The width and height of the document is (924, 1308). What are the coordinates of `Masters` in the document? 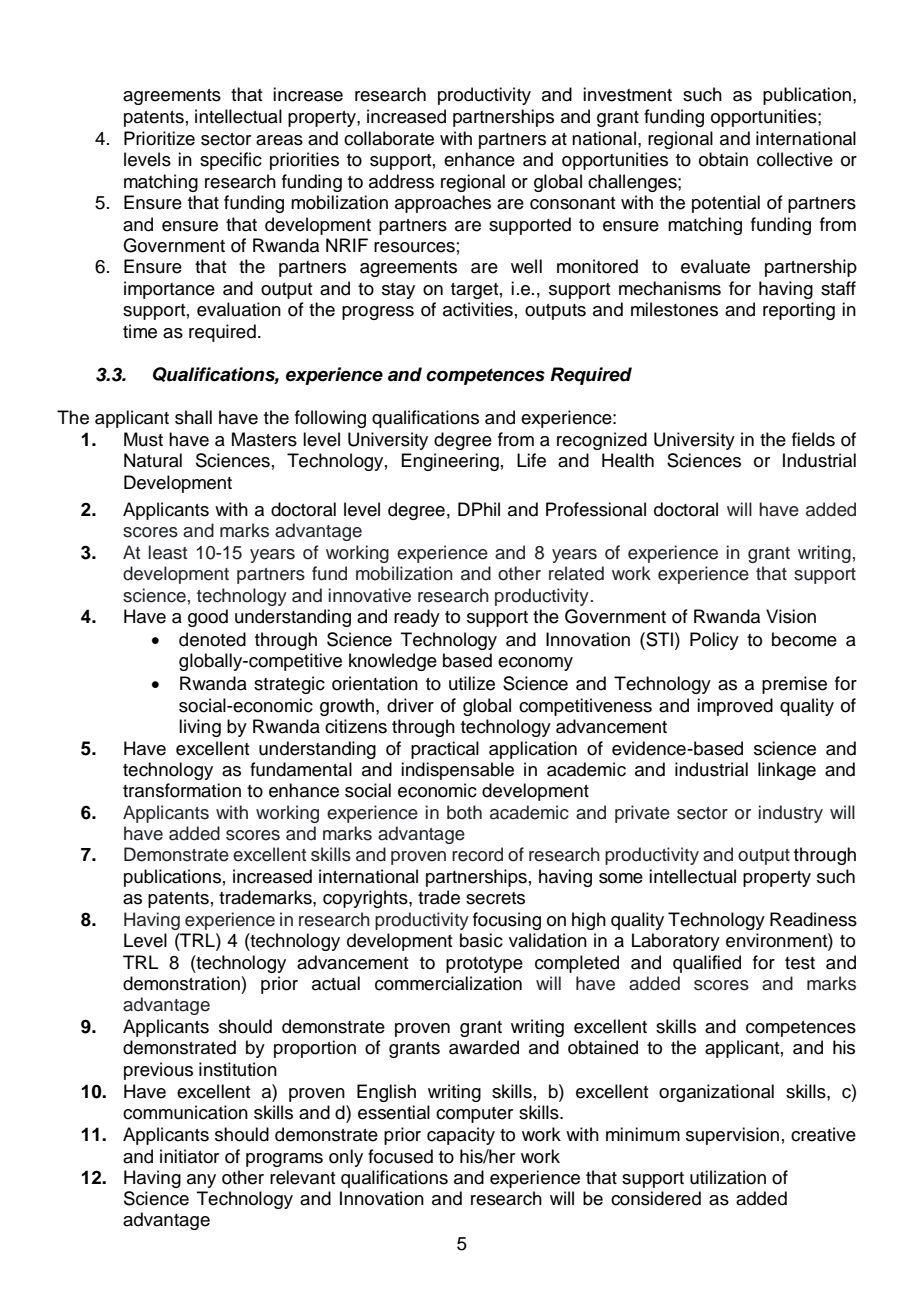 It's located at (264, 439).
